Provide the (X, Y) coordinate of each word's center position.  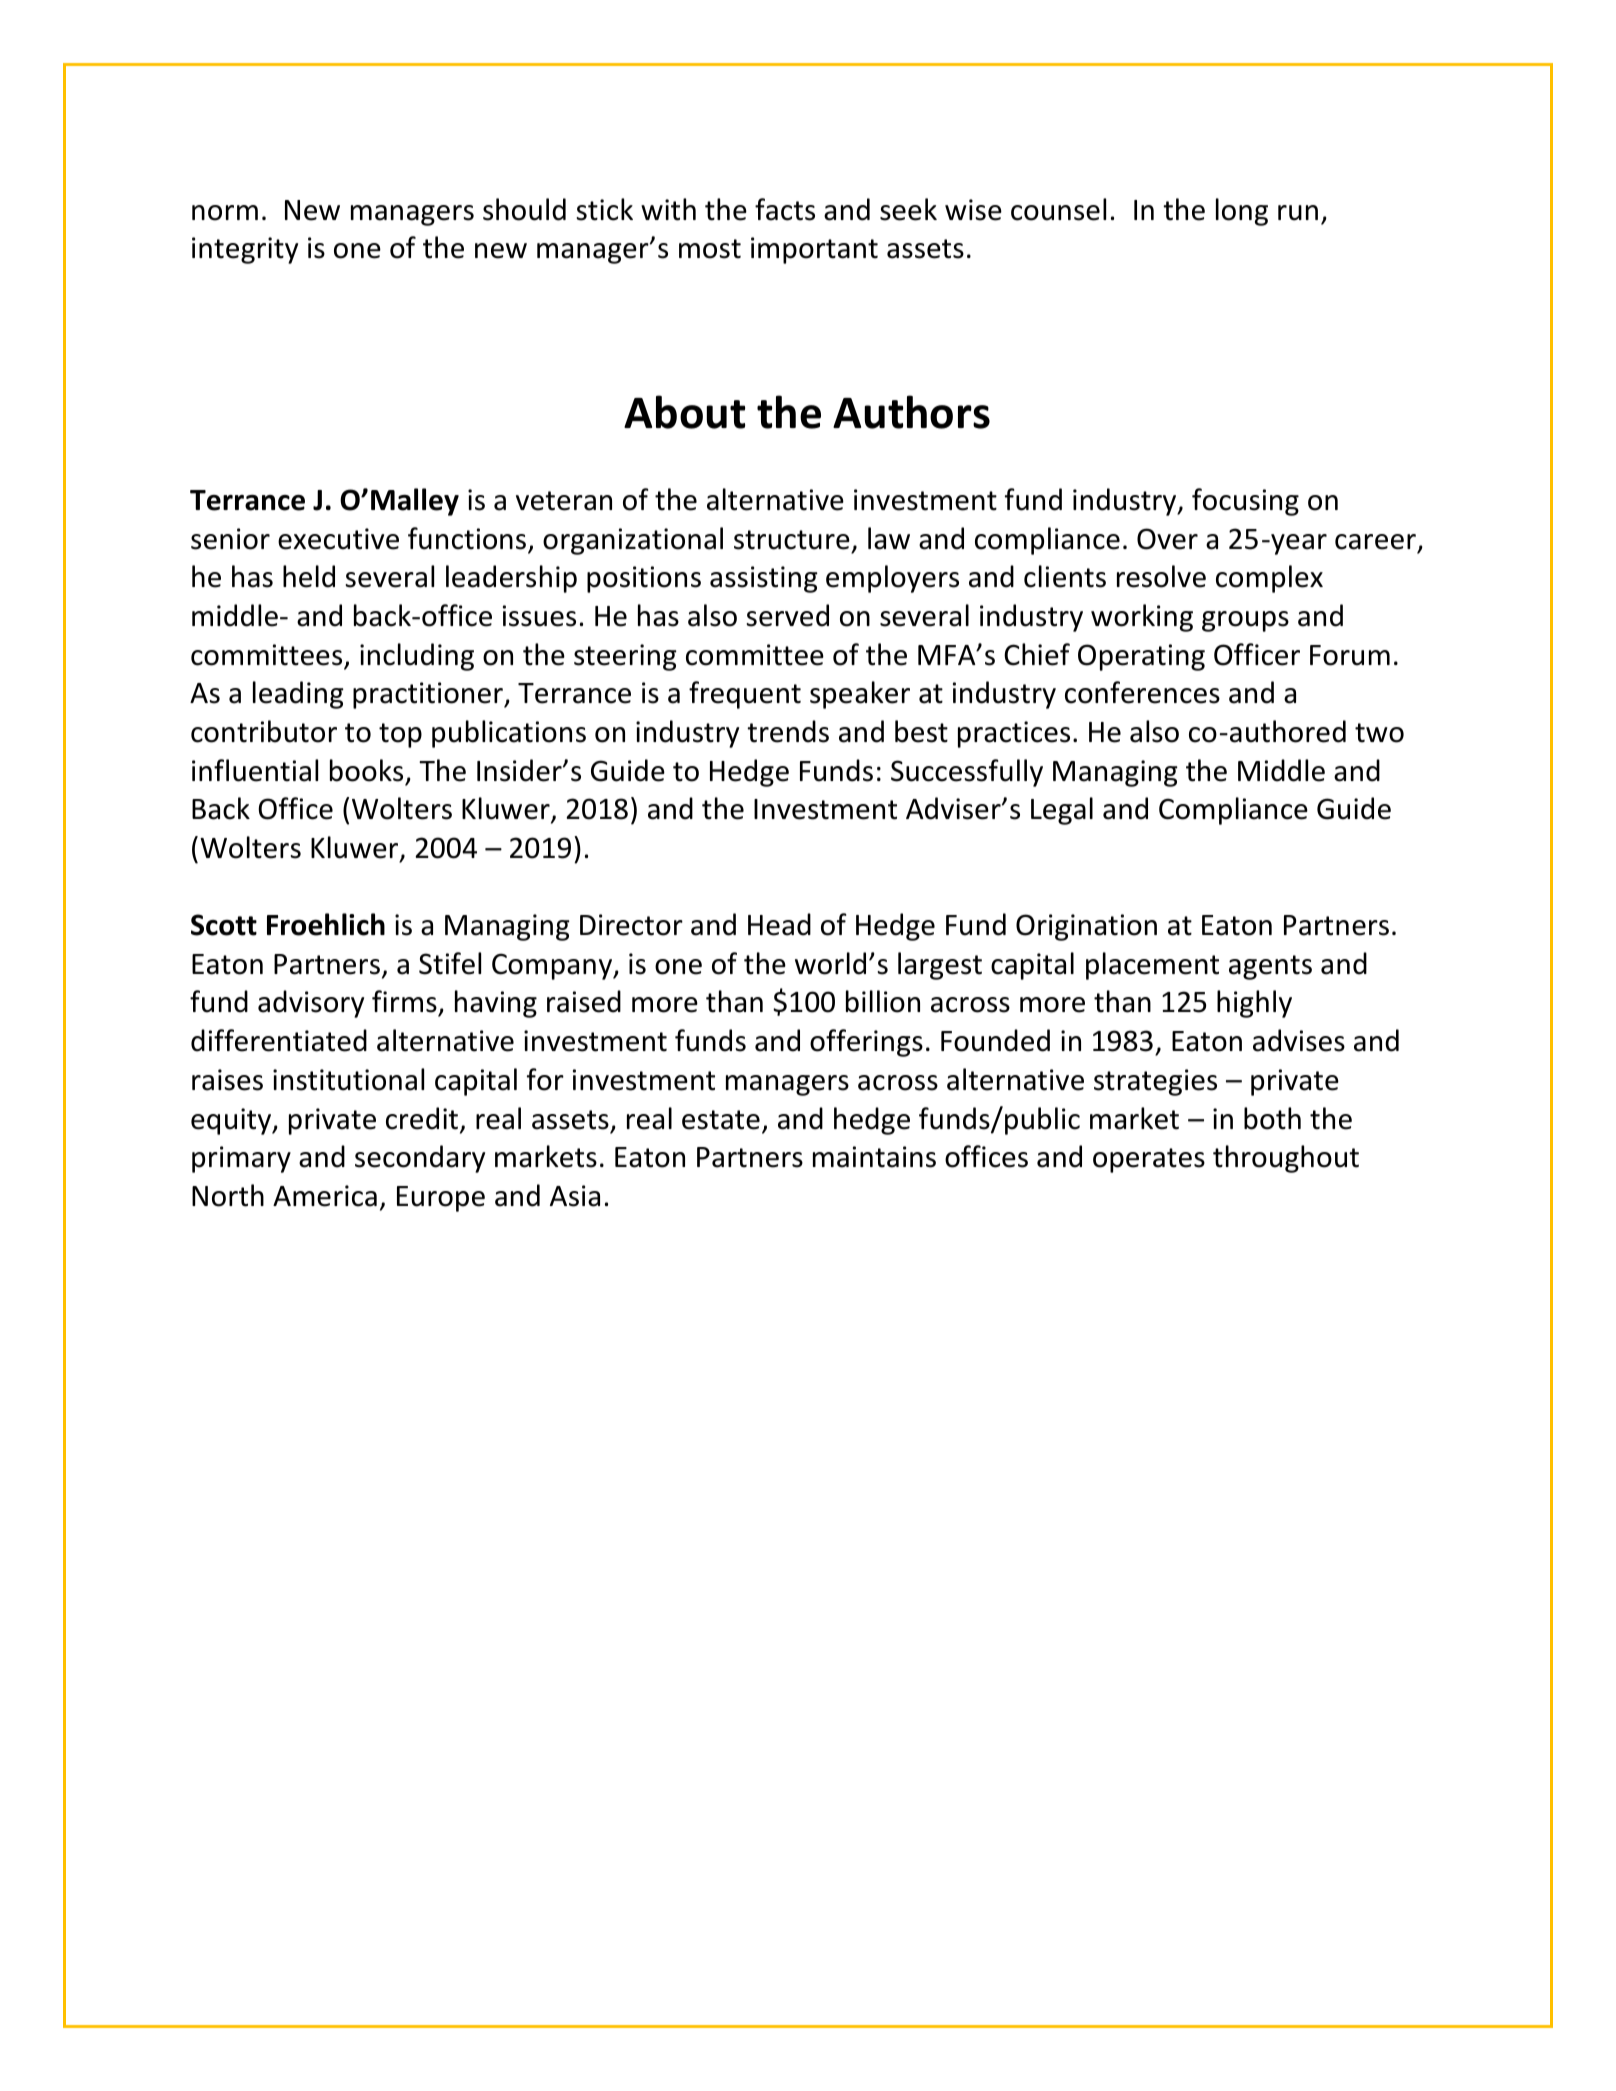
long (1242, 212)
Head (779, 924)
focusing (1245, 502)
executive (338, 539)
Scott (224, 925)
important (814, 250)
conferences (1142, 692)
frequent (745, 695)
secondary (420, 1159)
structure (792, 540)
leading (298, 695)
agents (1270, 967)
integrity (245, 250)
